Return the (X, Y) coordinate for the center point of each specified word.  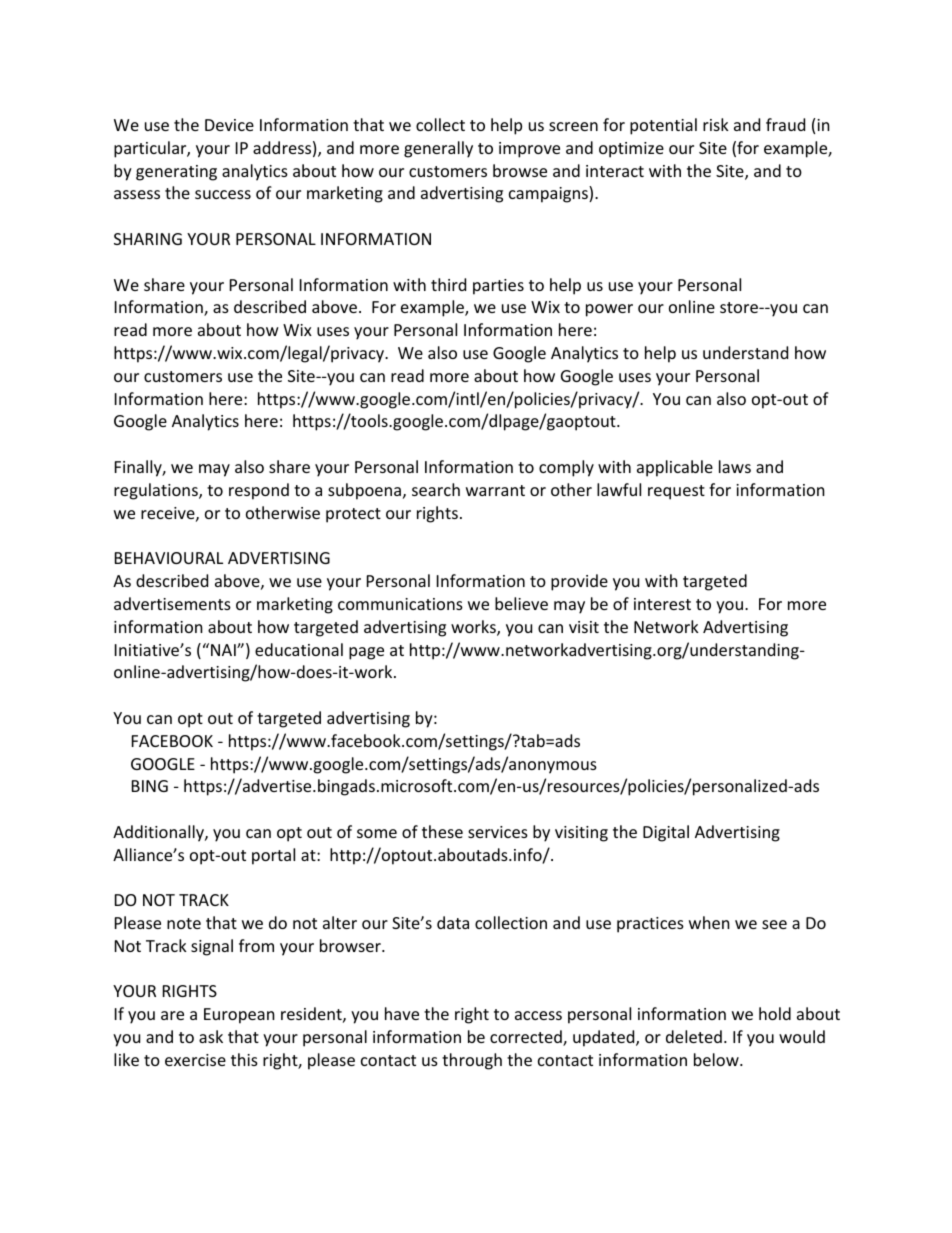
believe (521, 603)
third (448, 284)
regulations (157, 491)
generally (438, 149)
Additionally (159, 833)
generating (176, 173)
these (442, 831)
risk (716, 124)
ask (211, 1036)
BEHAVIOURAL (169, 558)
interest (662, 604)
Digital (666, 833)
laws (735, 466)
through (472, 1061)
